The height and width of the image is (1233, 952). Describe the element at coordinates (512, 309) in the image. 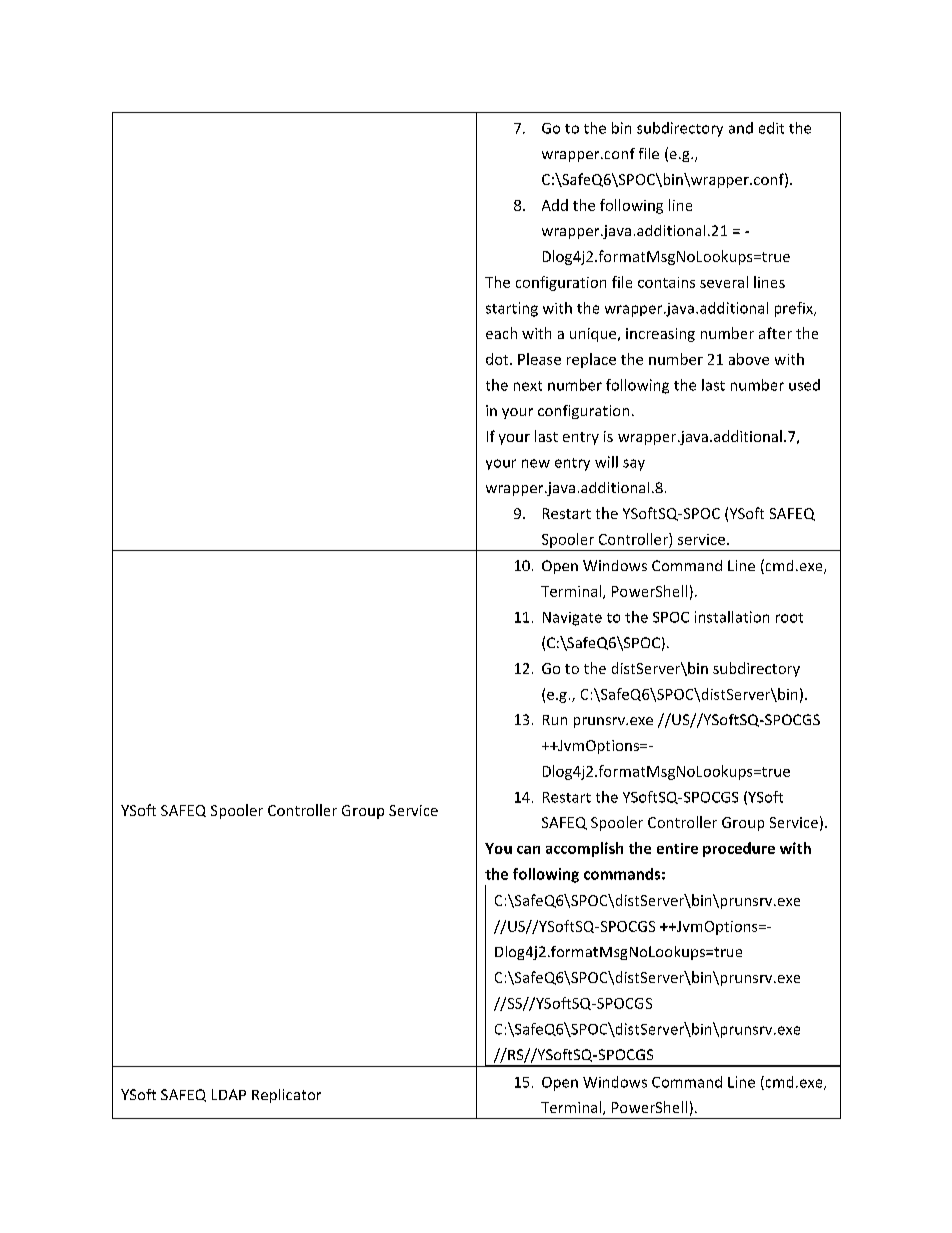

I see `starting` at that location.
